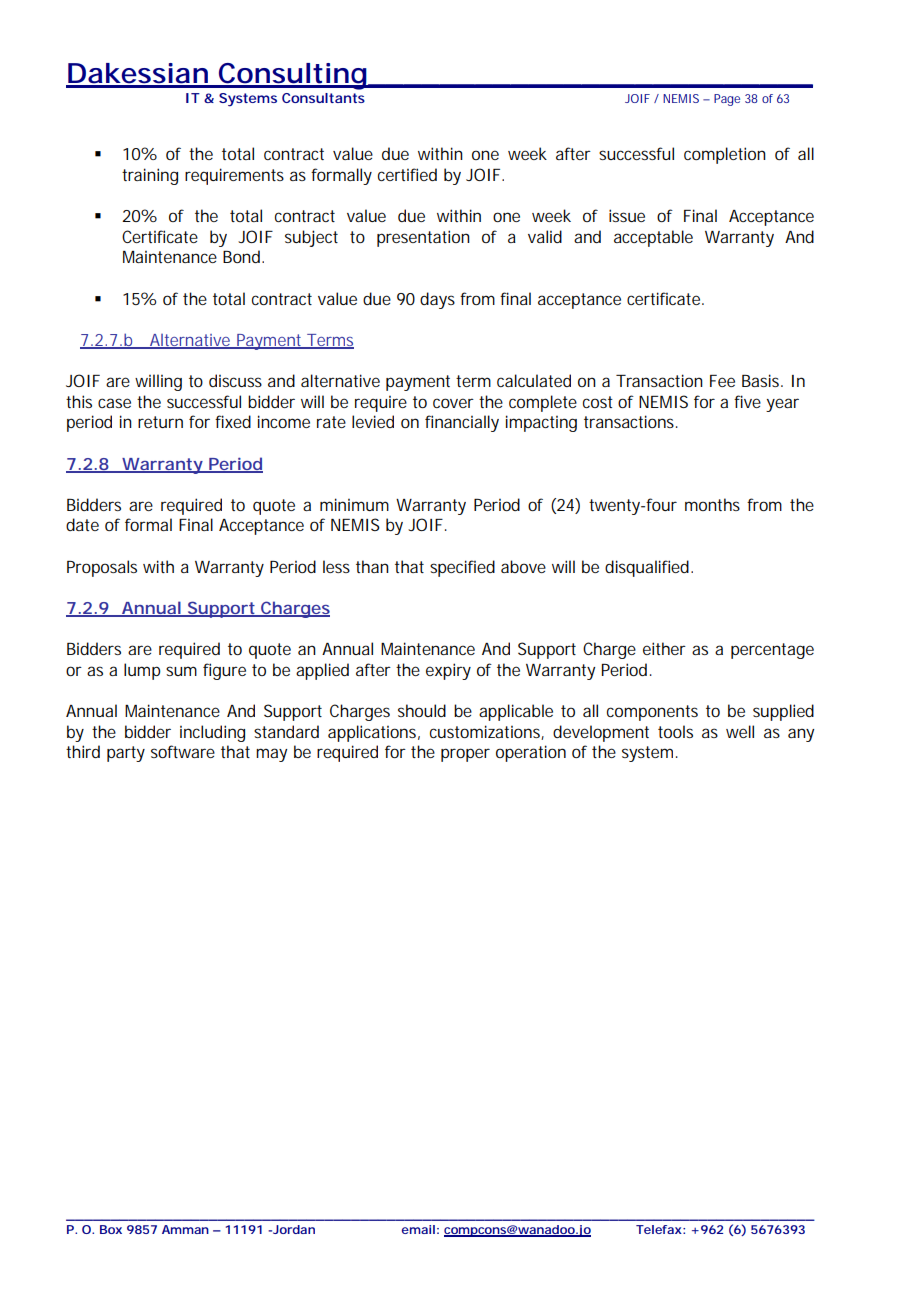  I want to click on training, so click(150, 176).
